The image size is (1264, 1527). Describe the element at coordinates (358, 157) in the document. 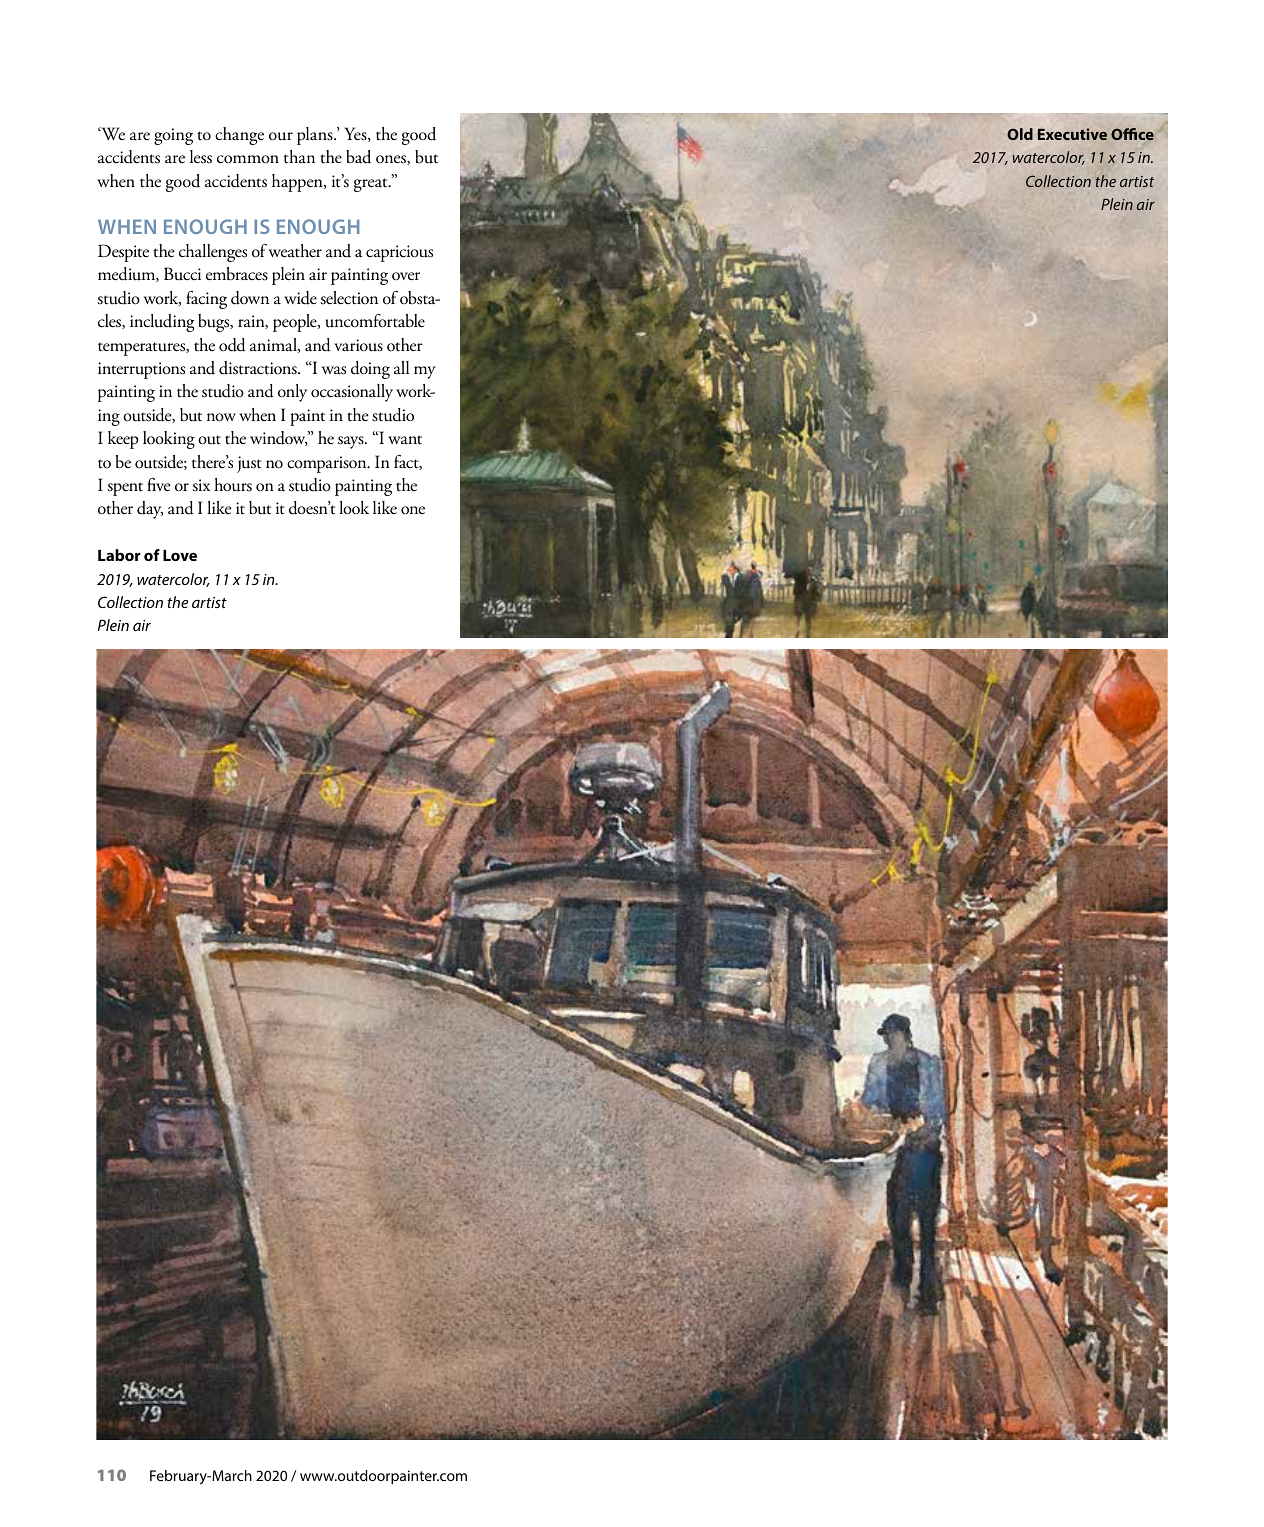

I see `bad` at that location.
